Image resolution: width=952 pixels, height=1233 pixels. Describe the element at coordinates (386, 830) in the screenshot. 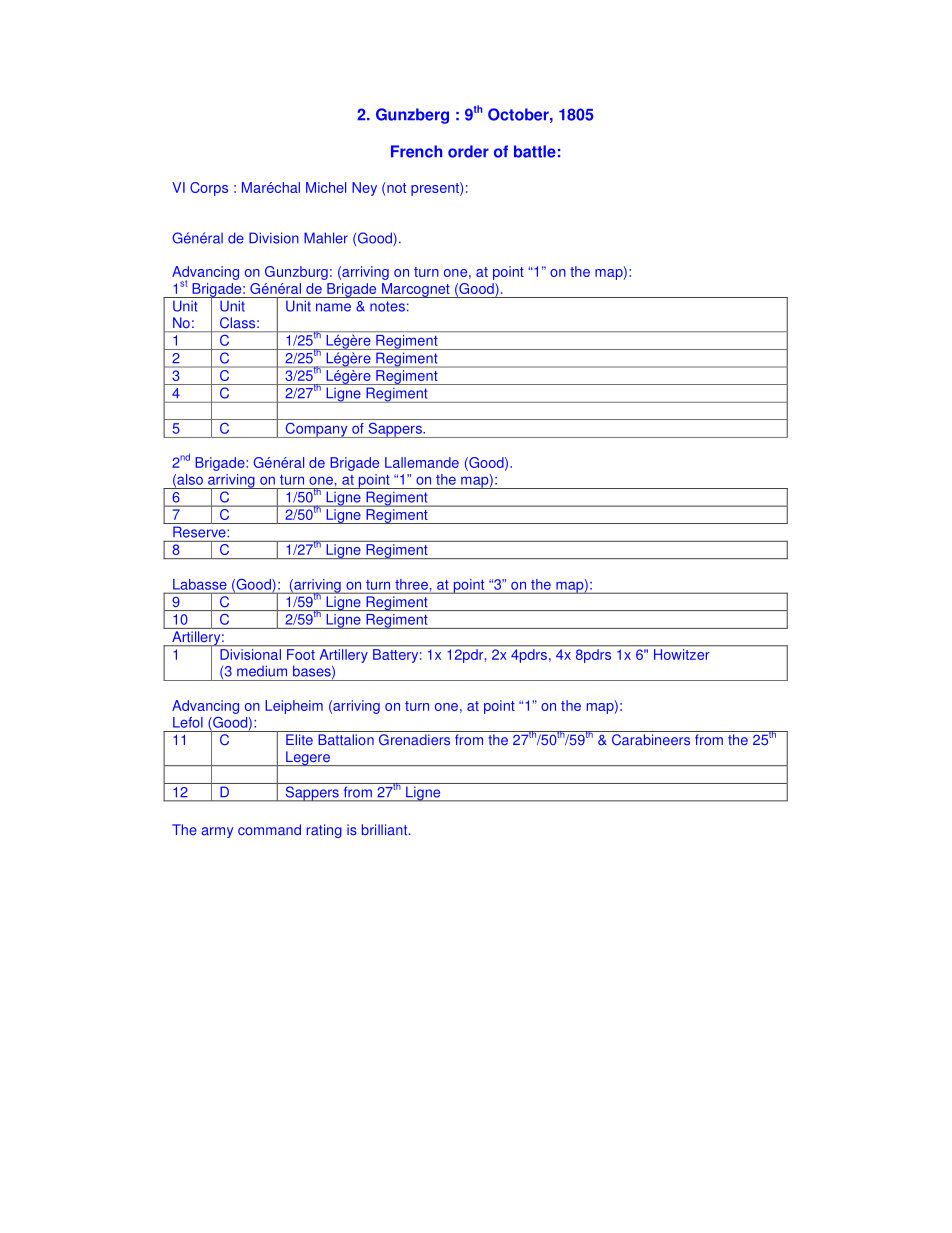

I see `brilliant` at that location.
